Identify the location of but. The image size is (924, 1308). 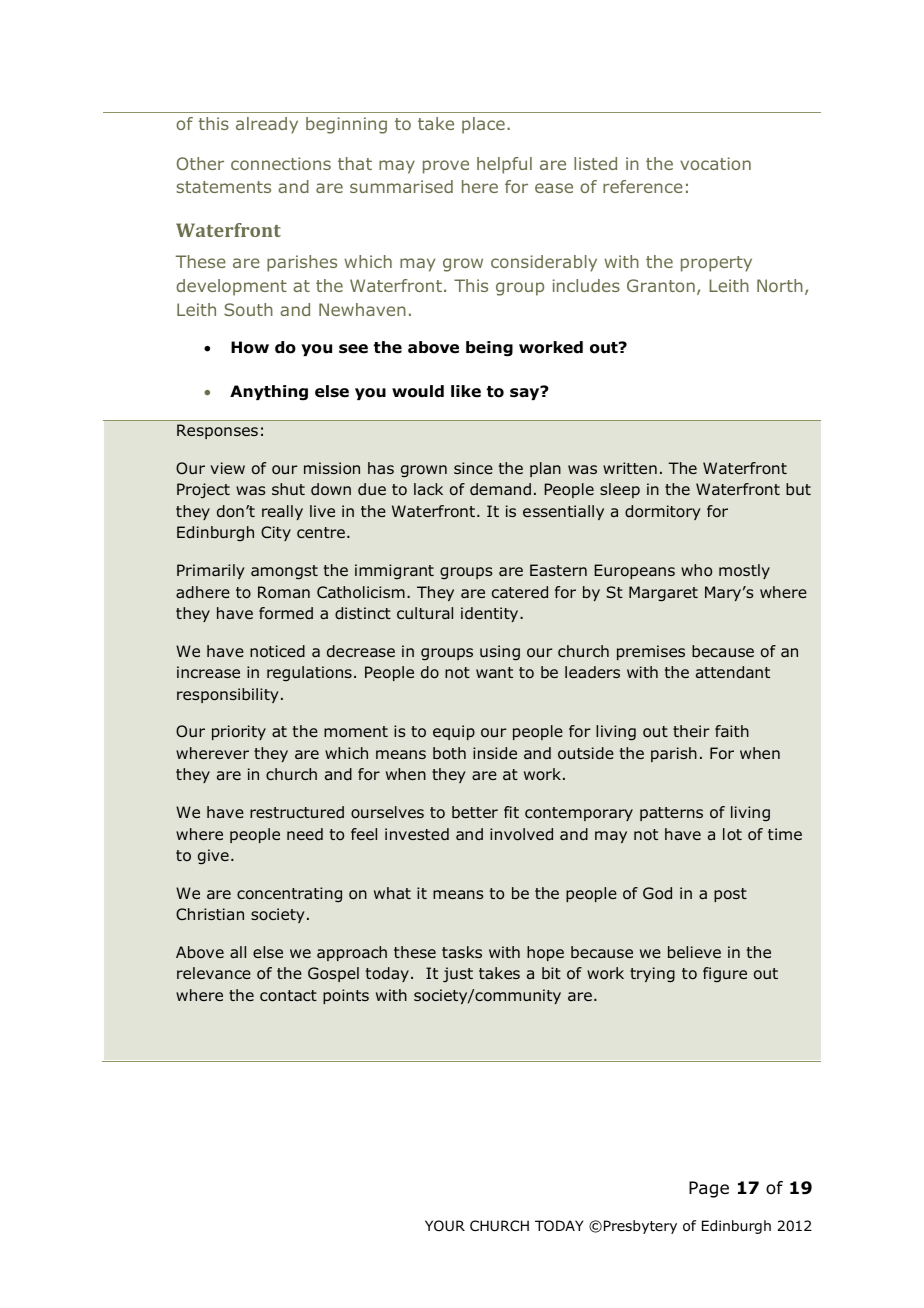
(798, 489).
